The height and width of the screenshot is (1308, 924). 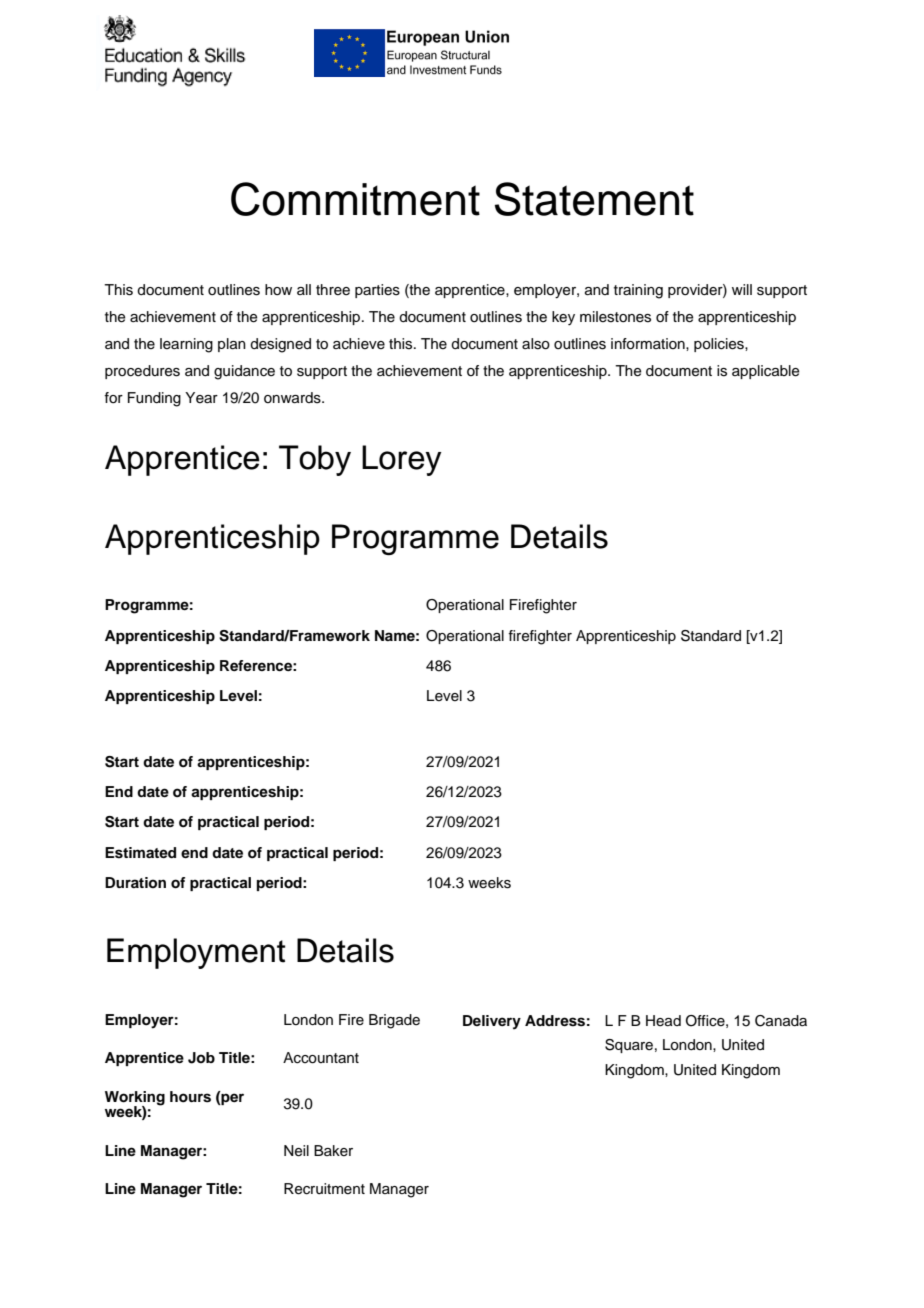 I want to click on hours, so click(x=190, y=1097).
